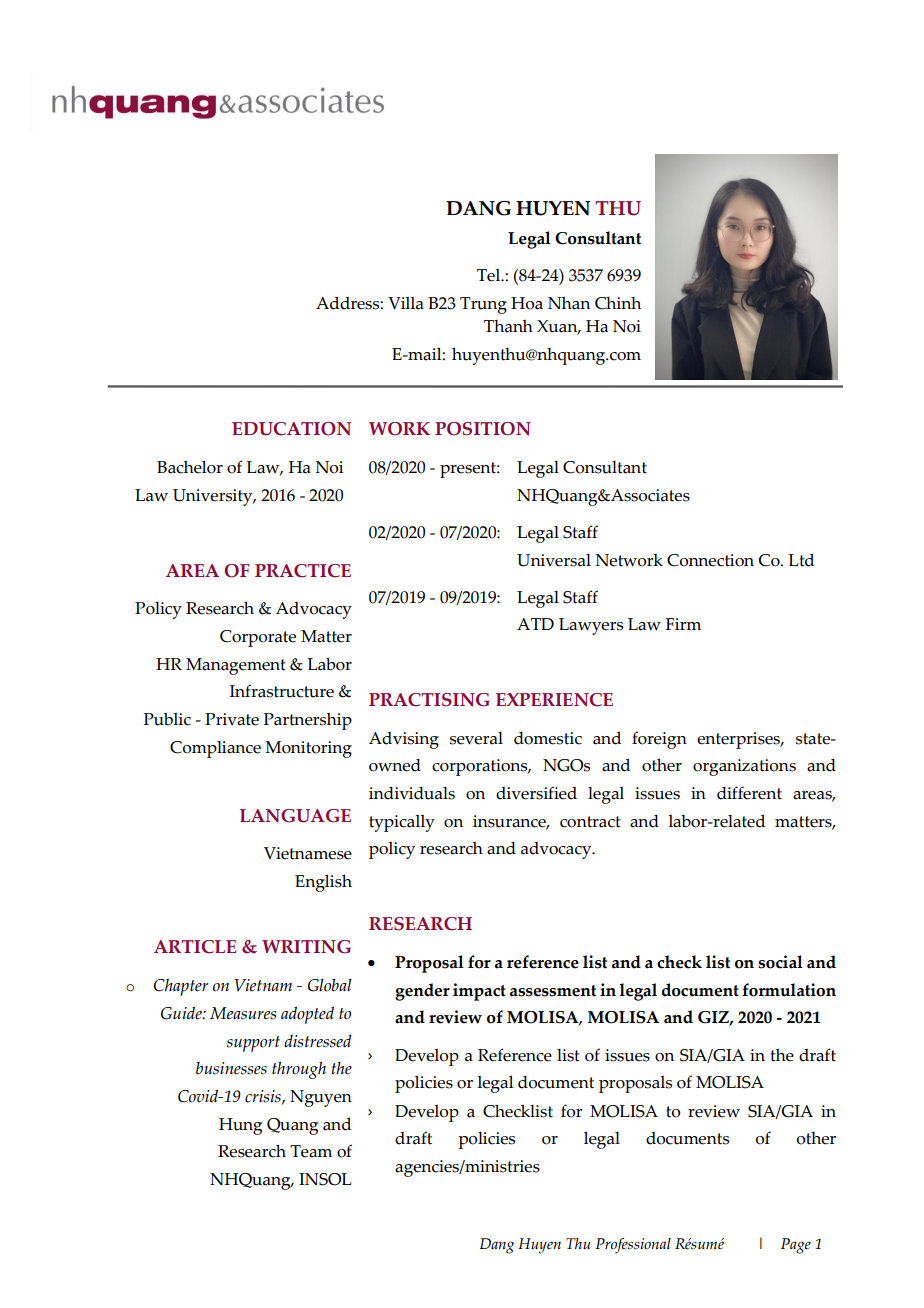 The image size is (924, 1308). Describe the element at coordinates (406, 303) in the image. I see `Villa` at that location.
